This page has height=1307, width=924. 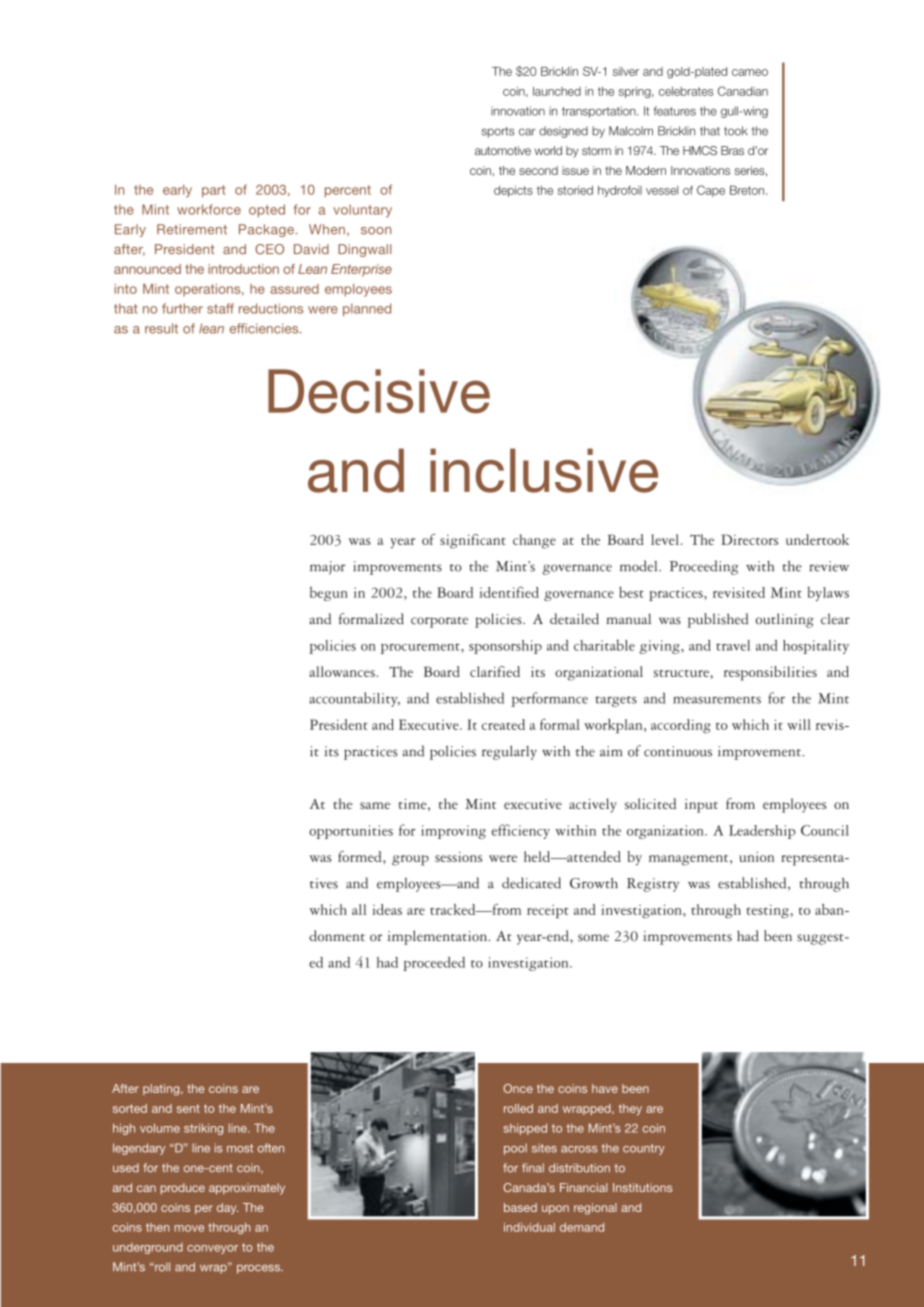 What do you see at coordinates (529, 1227) in the page?
I see `individual` at bounding box center [529, 1227].
